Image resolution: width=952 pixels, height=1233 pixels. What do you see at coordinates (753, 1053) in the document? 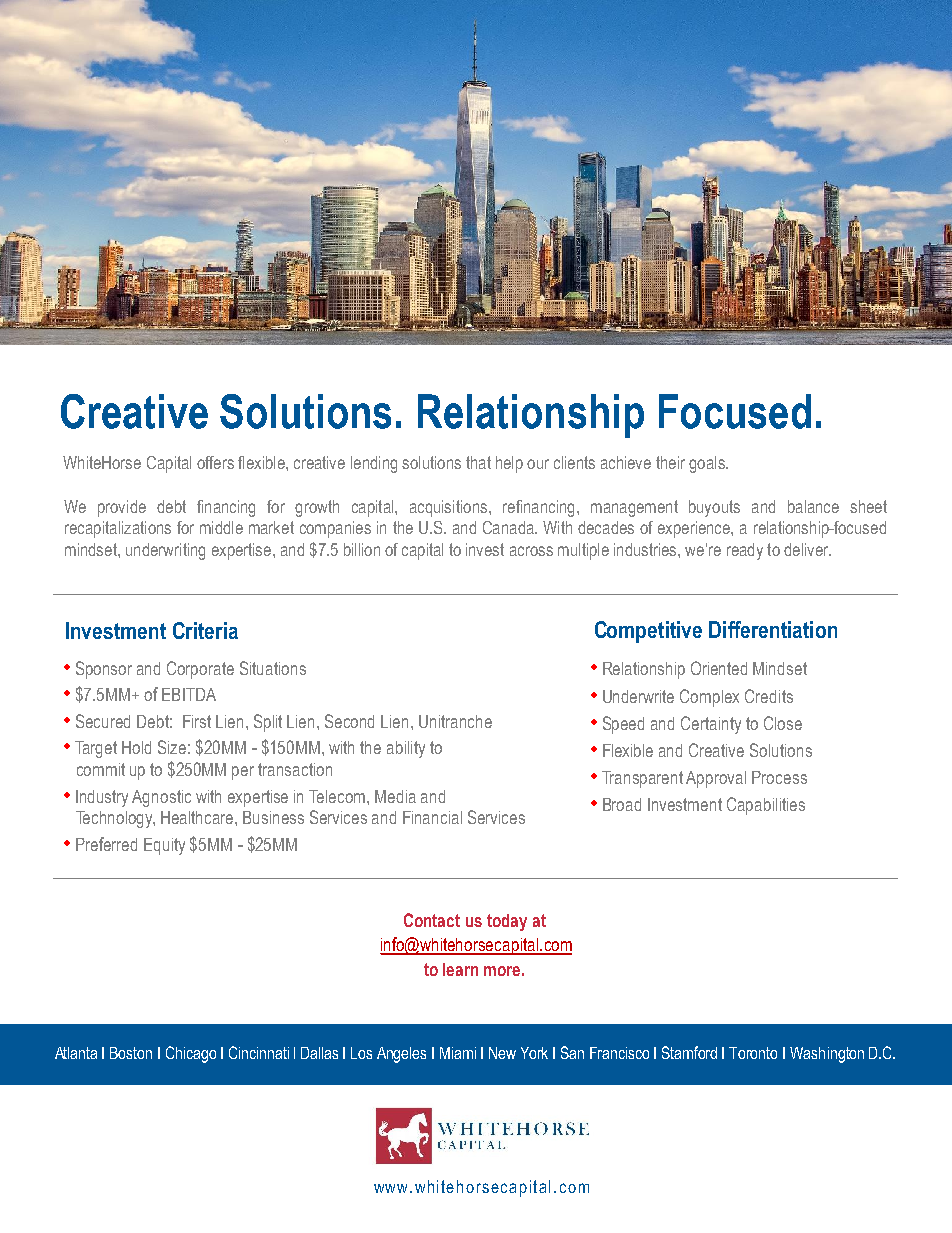
I see `Toronto` at bounding box center [753, 1053].
